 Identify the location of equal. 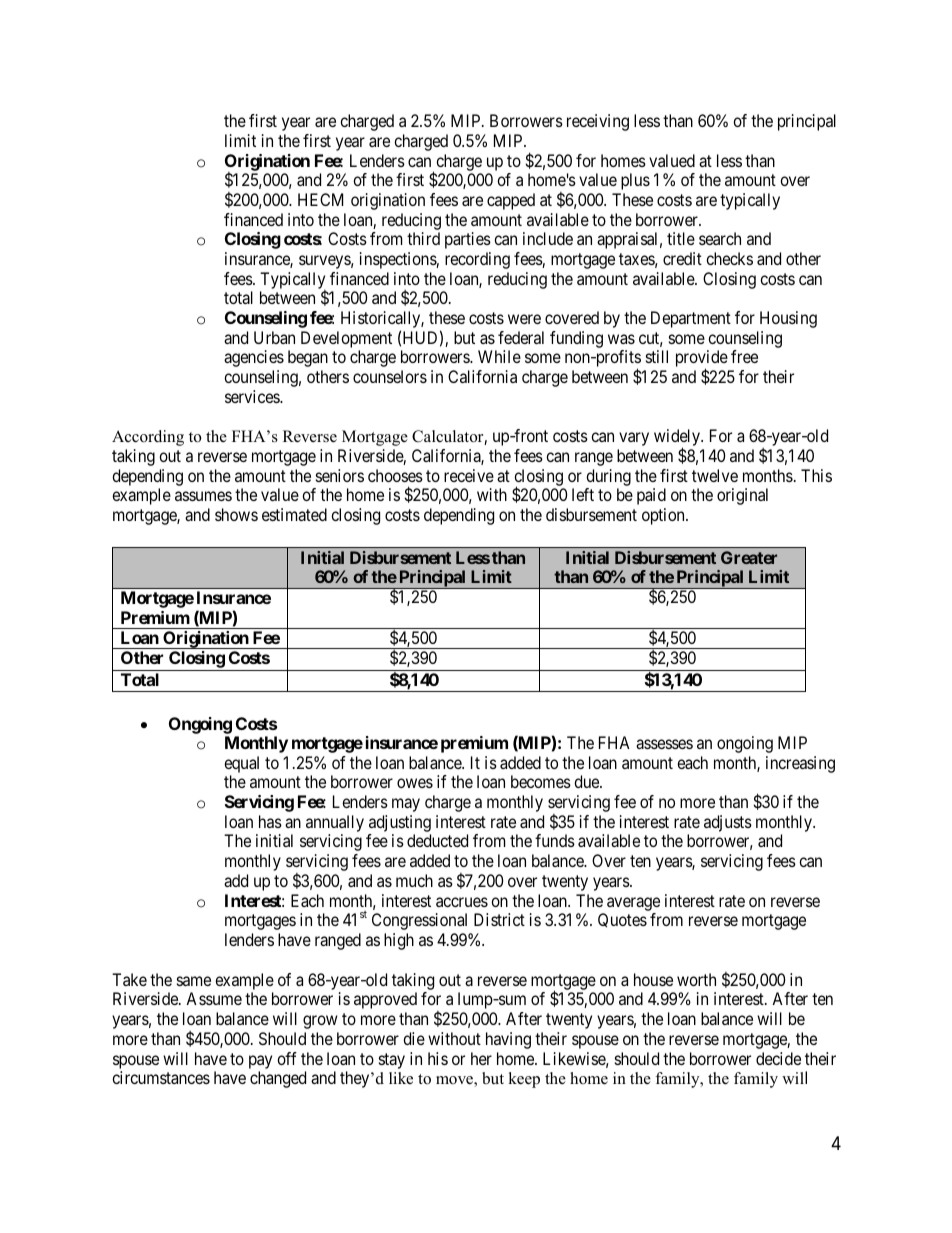
(241, 764).
